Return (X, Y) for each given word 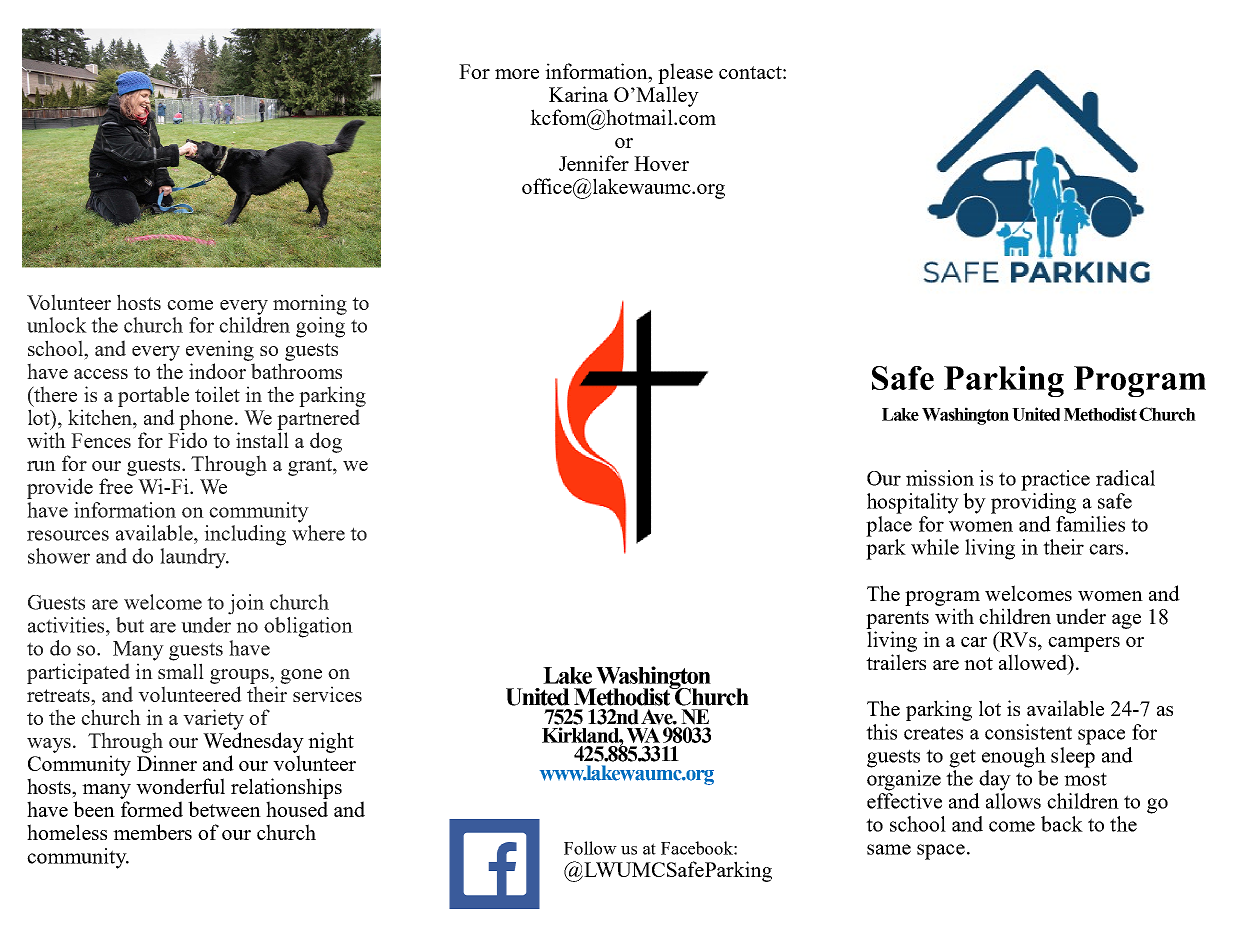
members (152, 832)
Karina (578, 94)
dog (326, 442)
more (517, 74)
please (685, 73)
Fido (187, 440)
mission (940, 478)
